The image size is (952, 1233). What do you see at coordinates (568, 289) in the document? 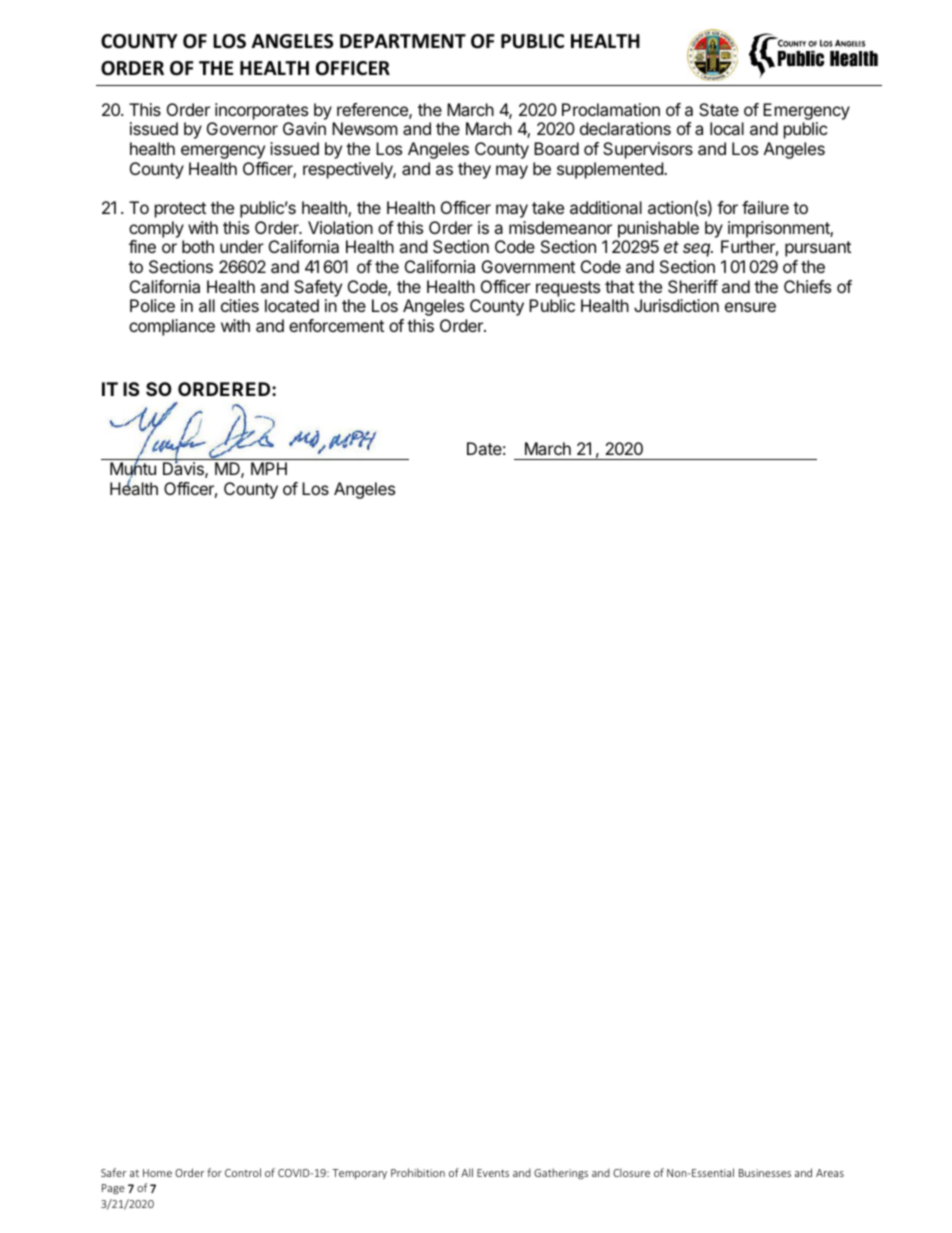
I see `requests` at bounding box center [568, 289].
